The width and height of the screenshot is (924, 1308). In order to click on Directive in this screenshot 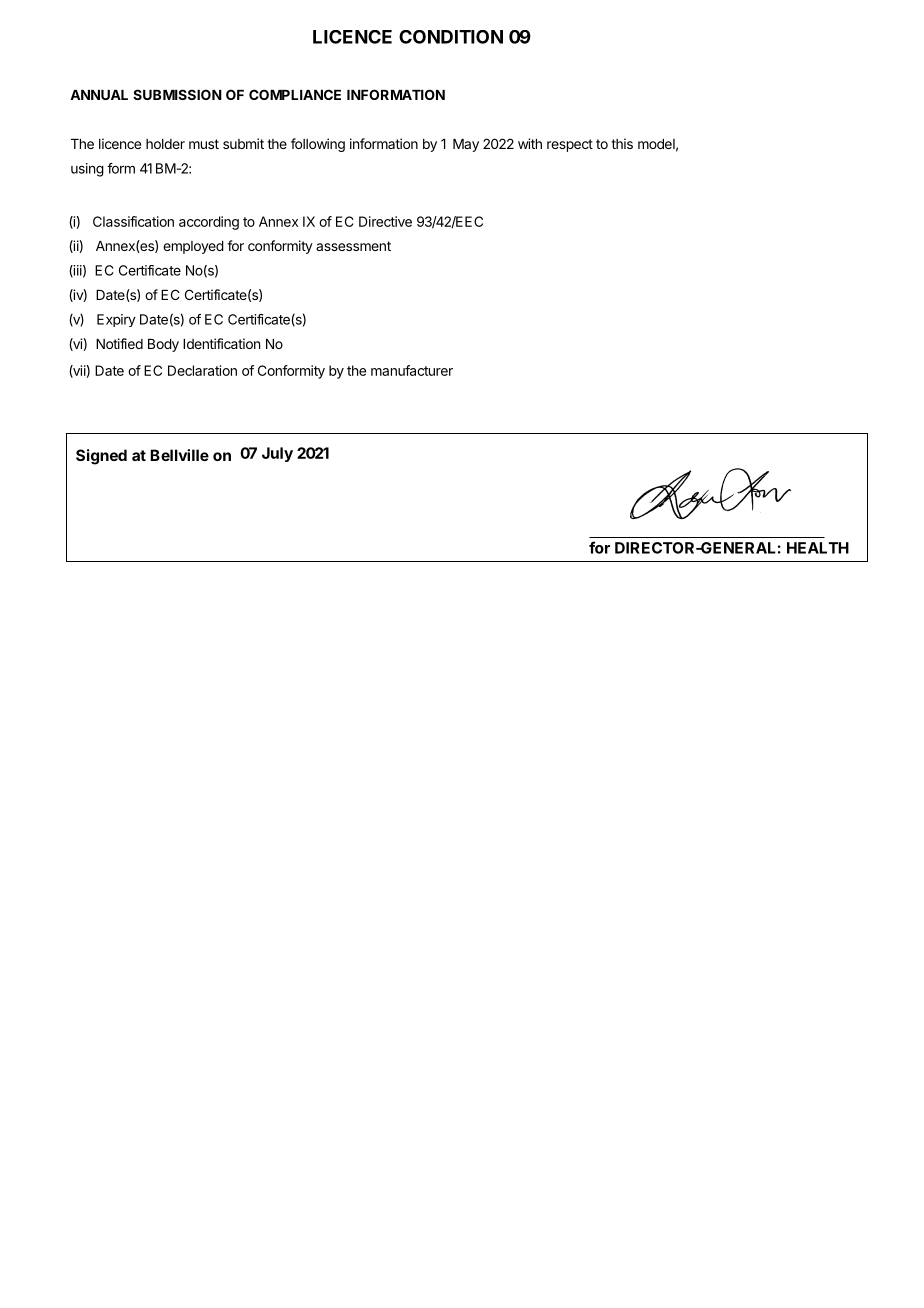, I will do `click(385, 221)`.
